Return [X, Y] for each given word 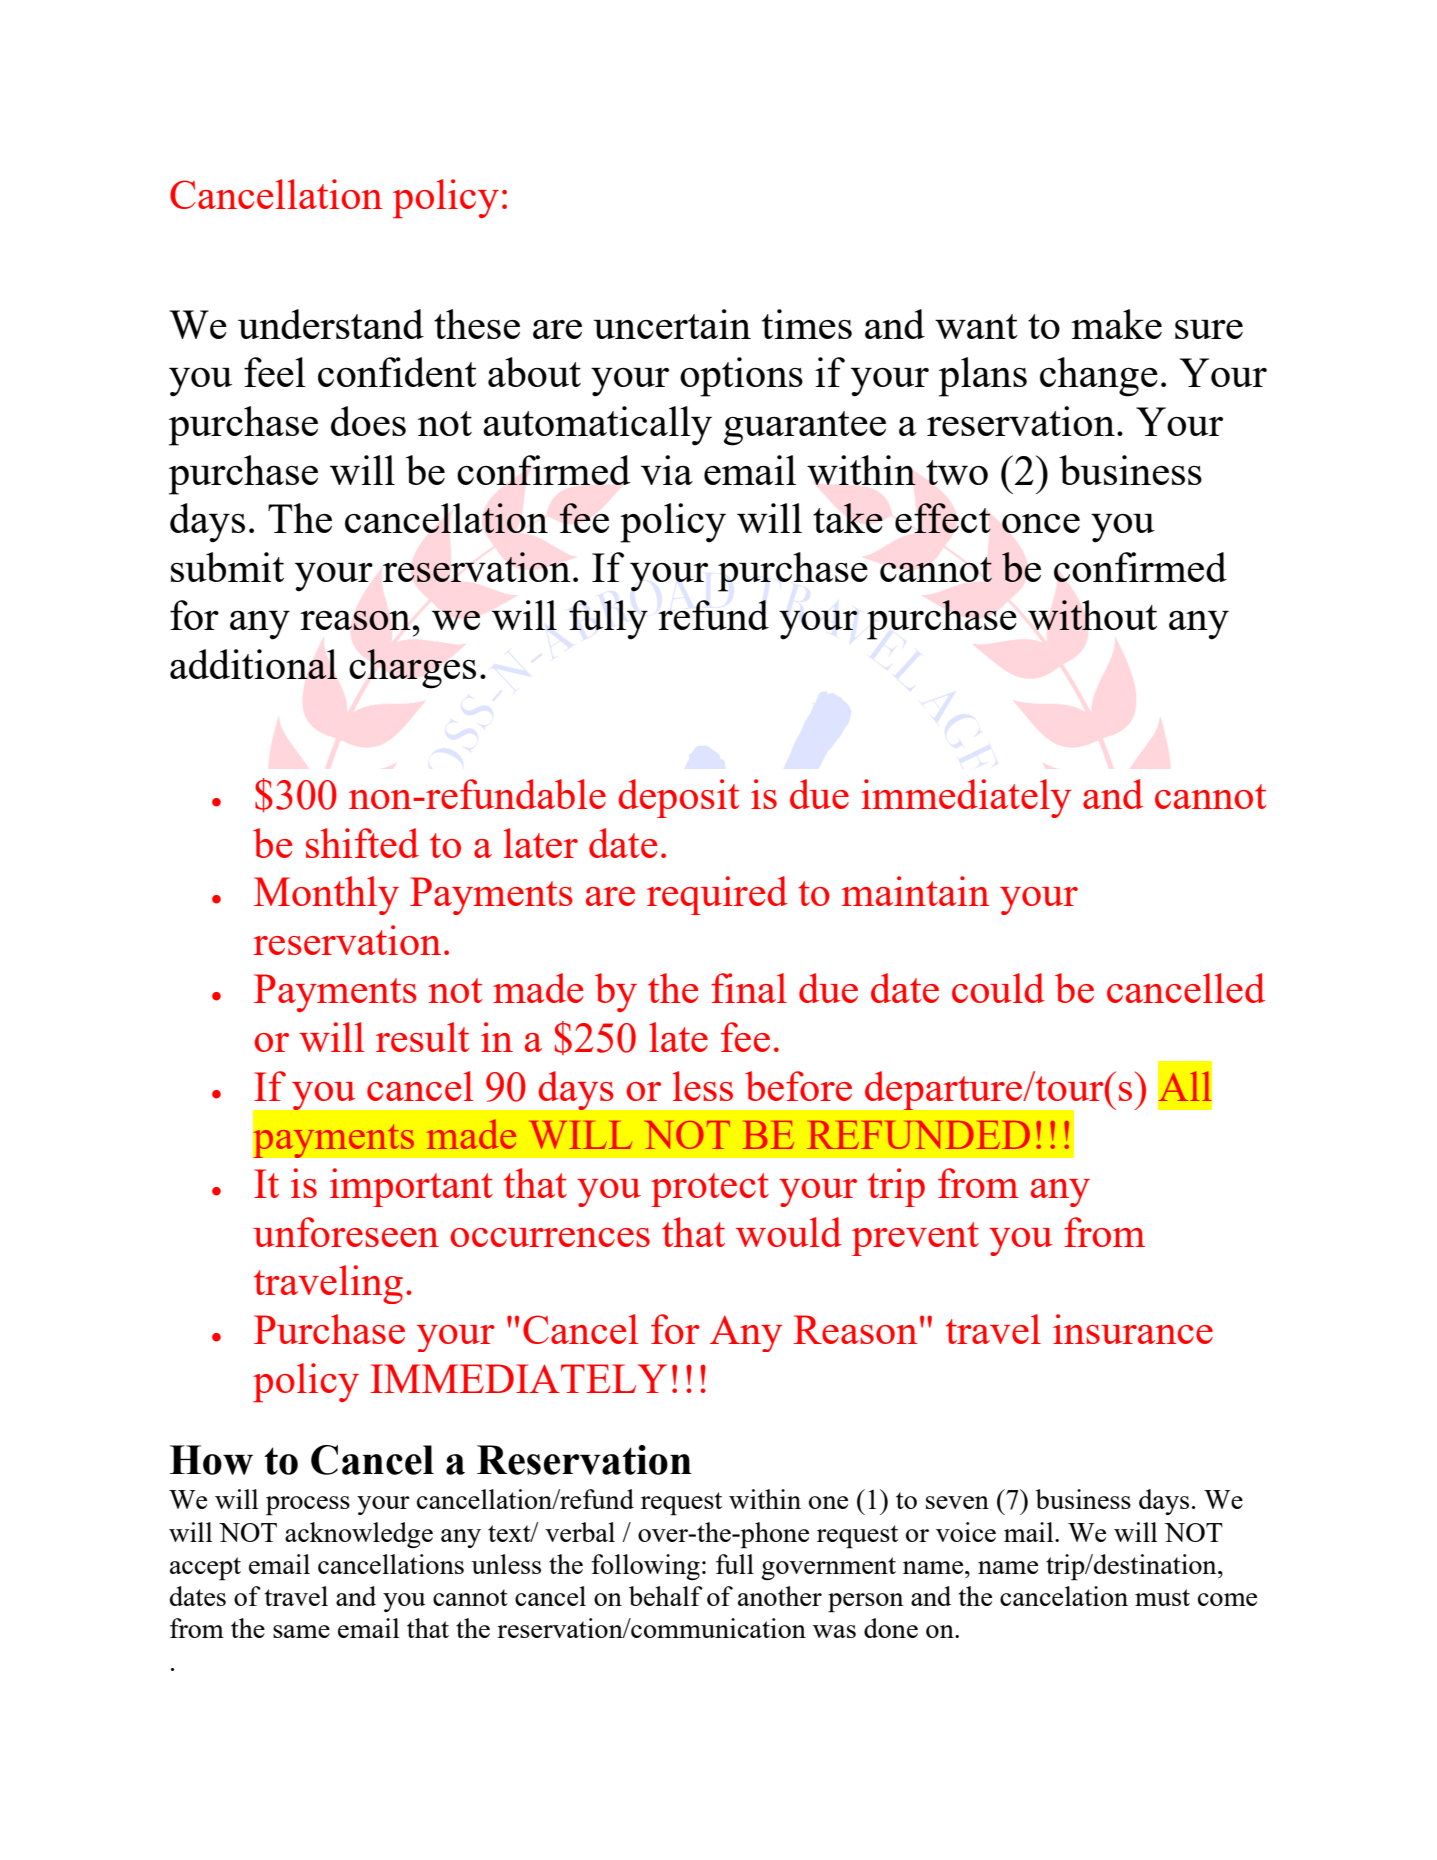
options [741, 377]
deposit [678, 798]
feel [275, 372]
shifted [362, 843]
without [1092, 615]
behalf [666, 1596]
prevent [915, 1239]
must [1162, 1597]
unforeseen [346, 1232]
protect [710, 1190]
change [1099, 377]
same [301, 1631]
